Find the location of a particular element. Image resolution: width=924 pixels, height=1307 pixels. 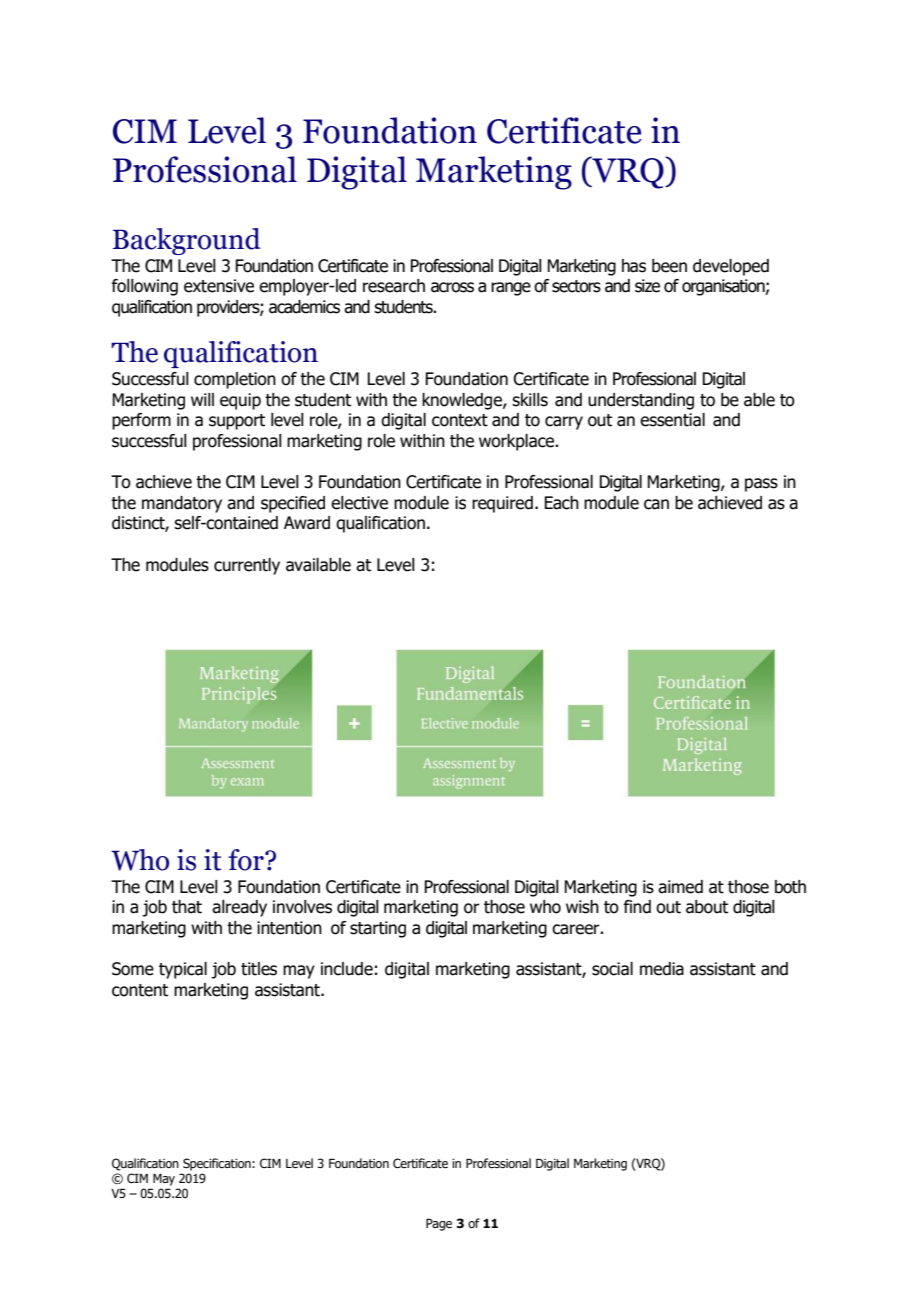

currently is located at coordinates (247, 566).
